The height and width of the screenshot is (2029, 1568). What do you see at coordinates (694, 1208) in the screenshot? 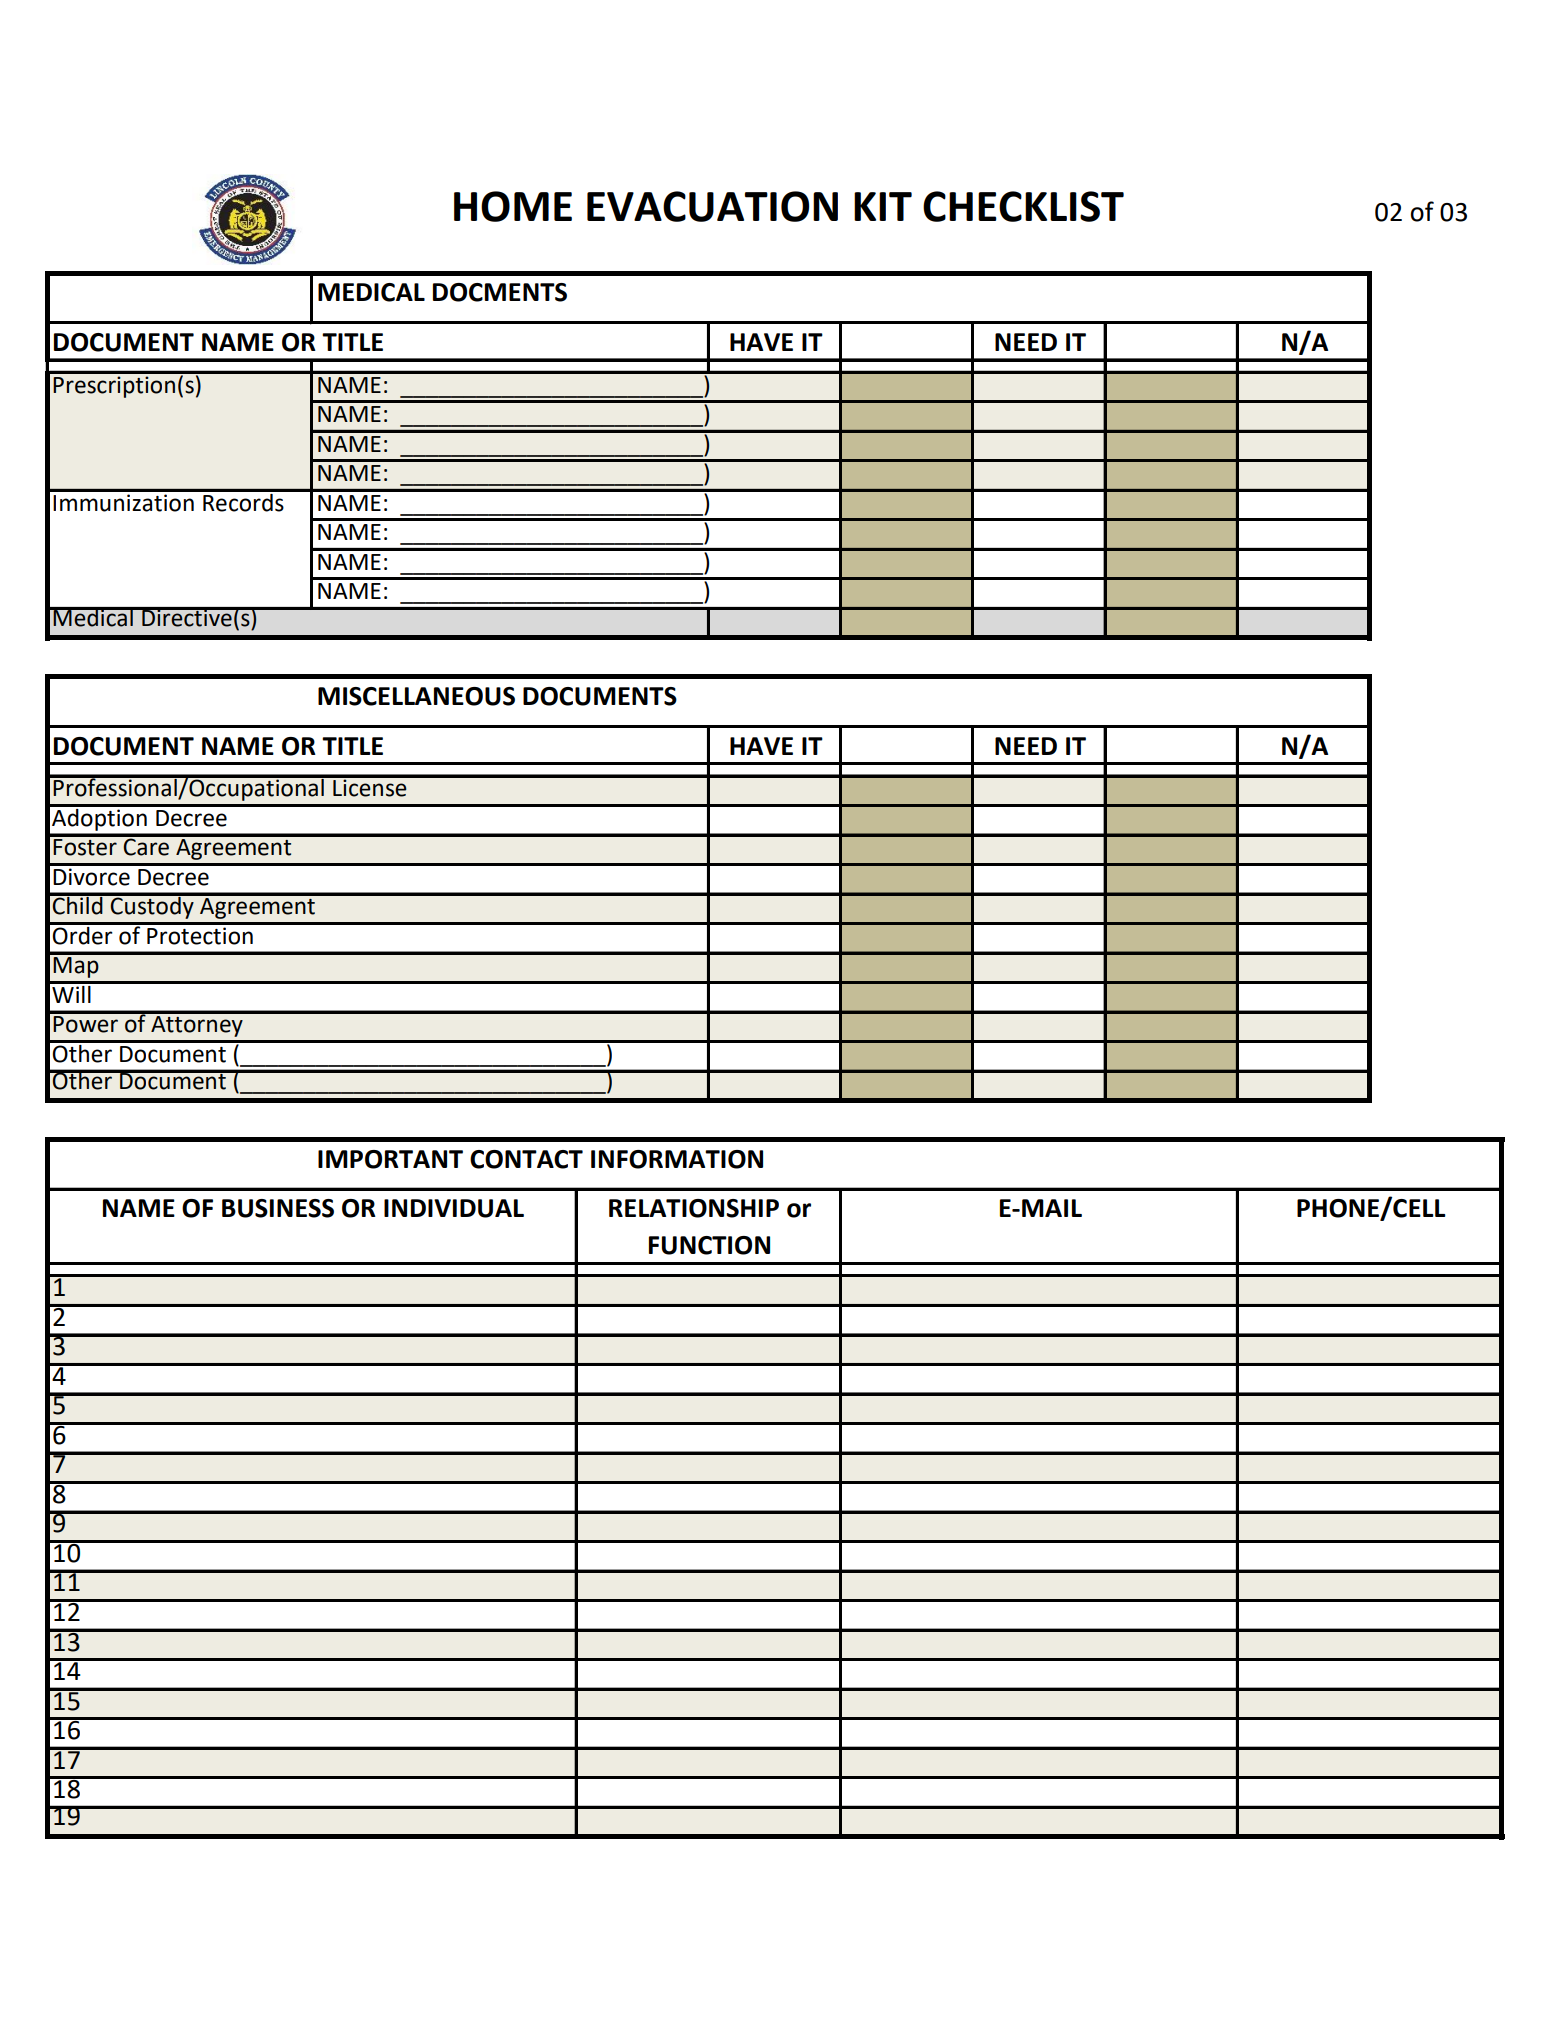
I see `RELATIONSHIP` at bounding box center [694, 1208].
